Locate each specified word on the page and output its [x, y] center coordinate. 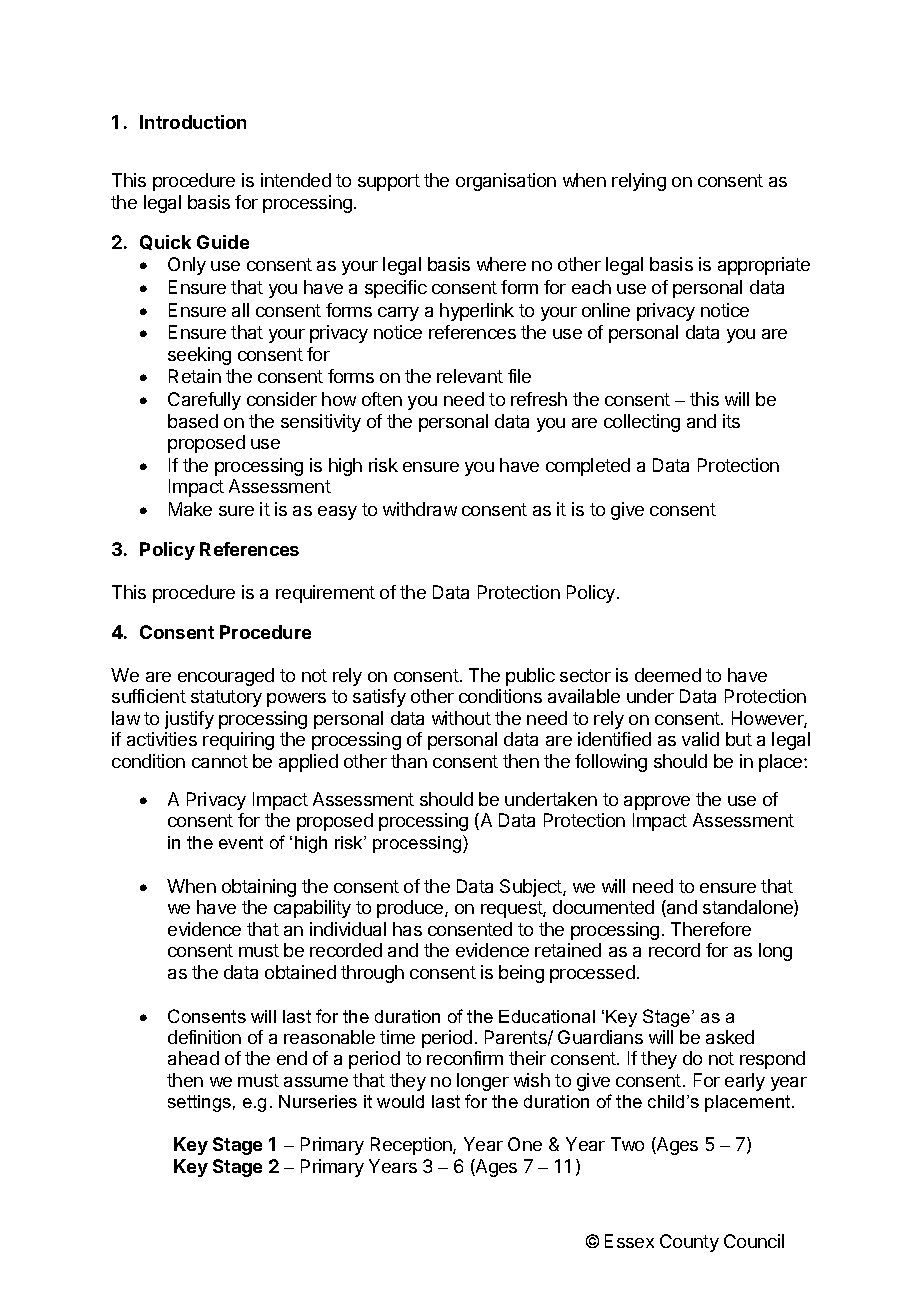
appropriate [764, 266]
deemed [668, 675]
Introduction [193, 122]
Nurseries [318, 1101]
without [461, 718]
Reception [412, 1146]
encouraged [226, 677]
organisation [506, 182]
